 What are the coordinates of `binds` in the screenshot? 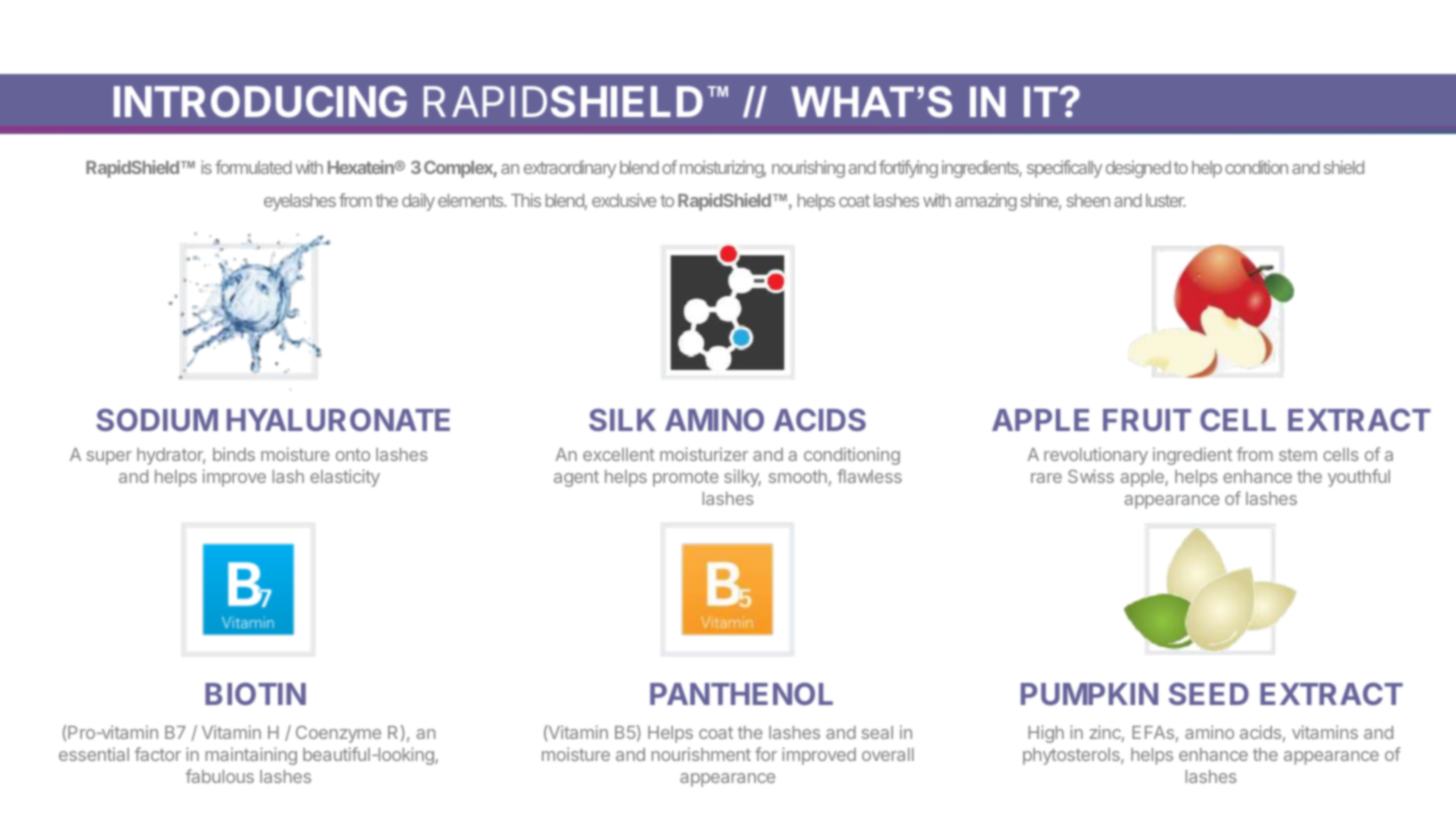 It's located at (234, 454).
